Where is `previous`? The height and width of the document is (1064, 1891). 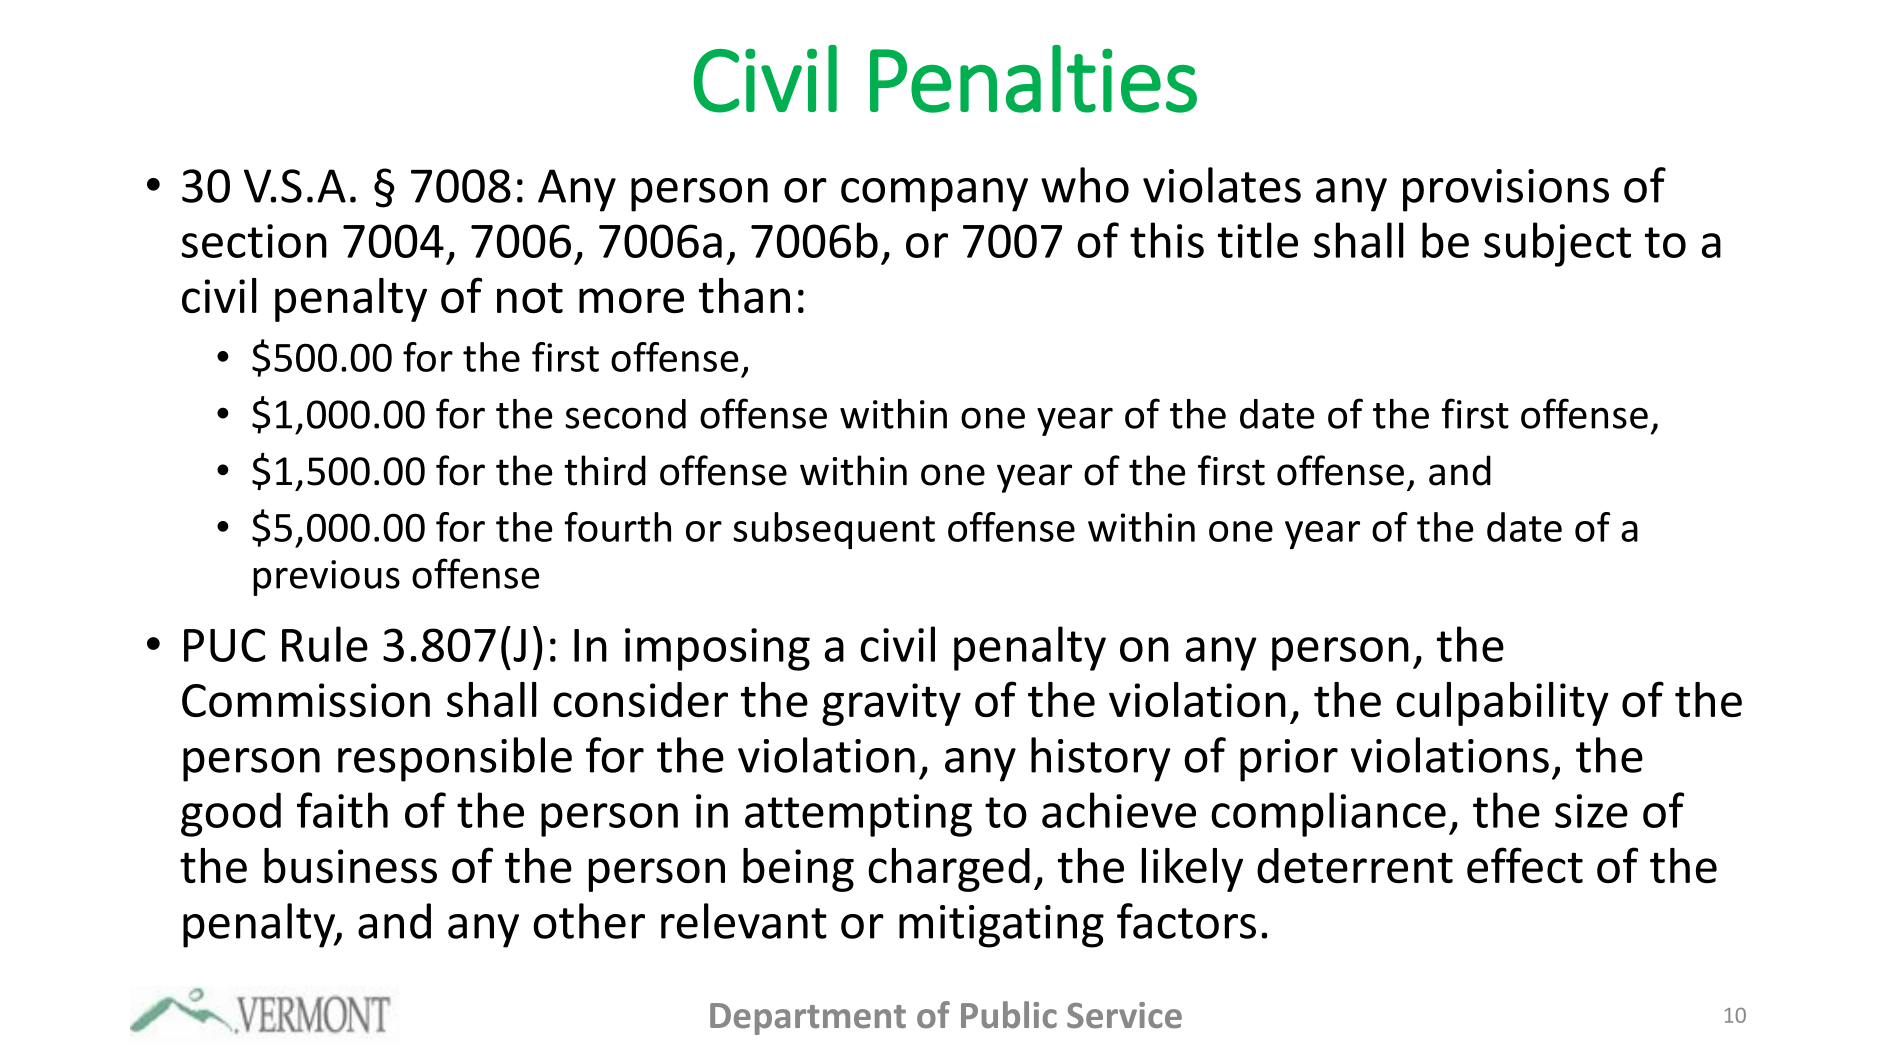 previous is located at coordinates (326, 578).
